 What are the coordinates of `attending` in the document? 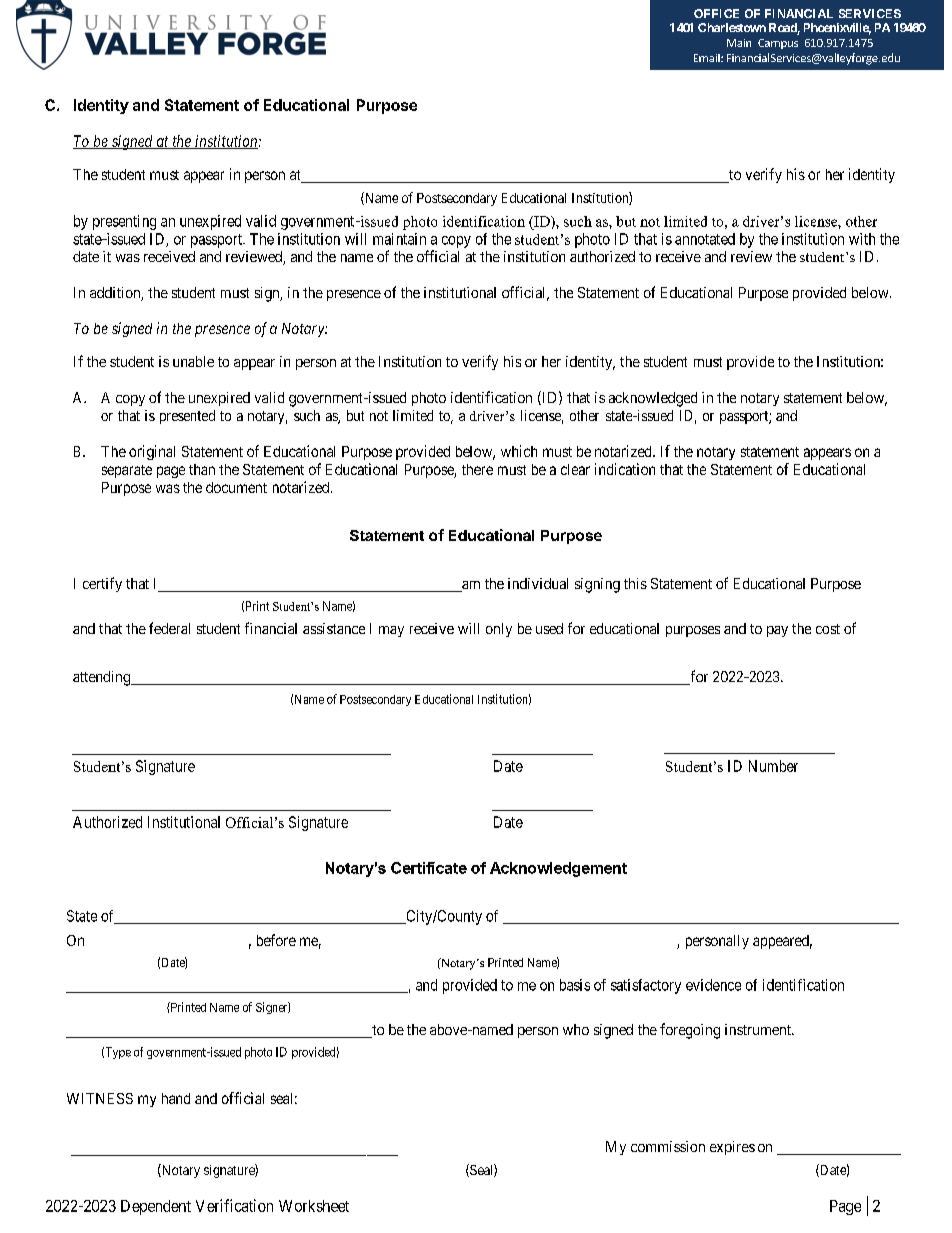 It's located at (103, 678).
